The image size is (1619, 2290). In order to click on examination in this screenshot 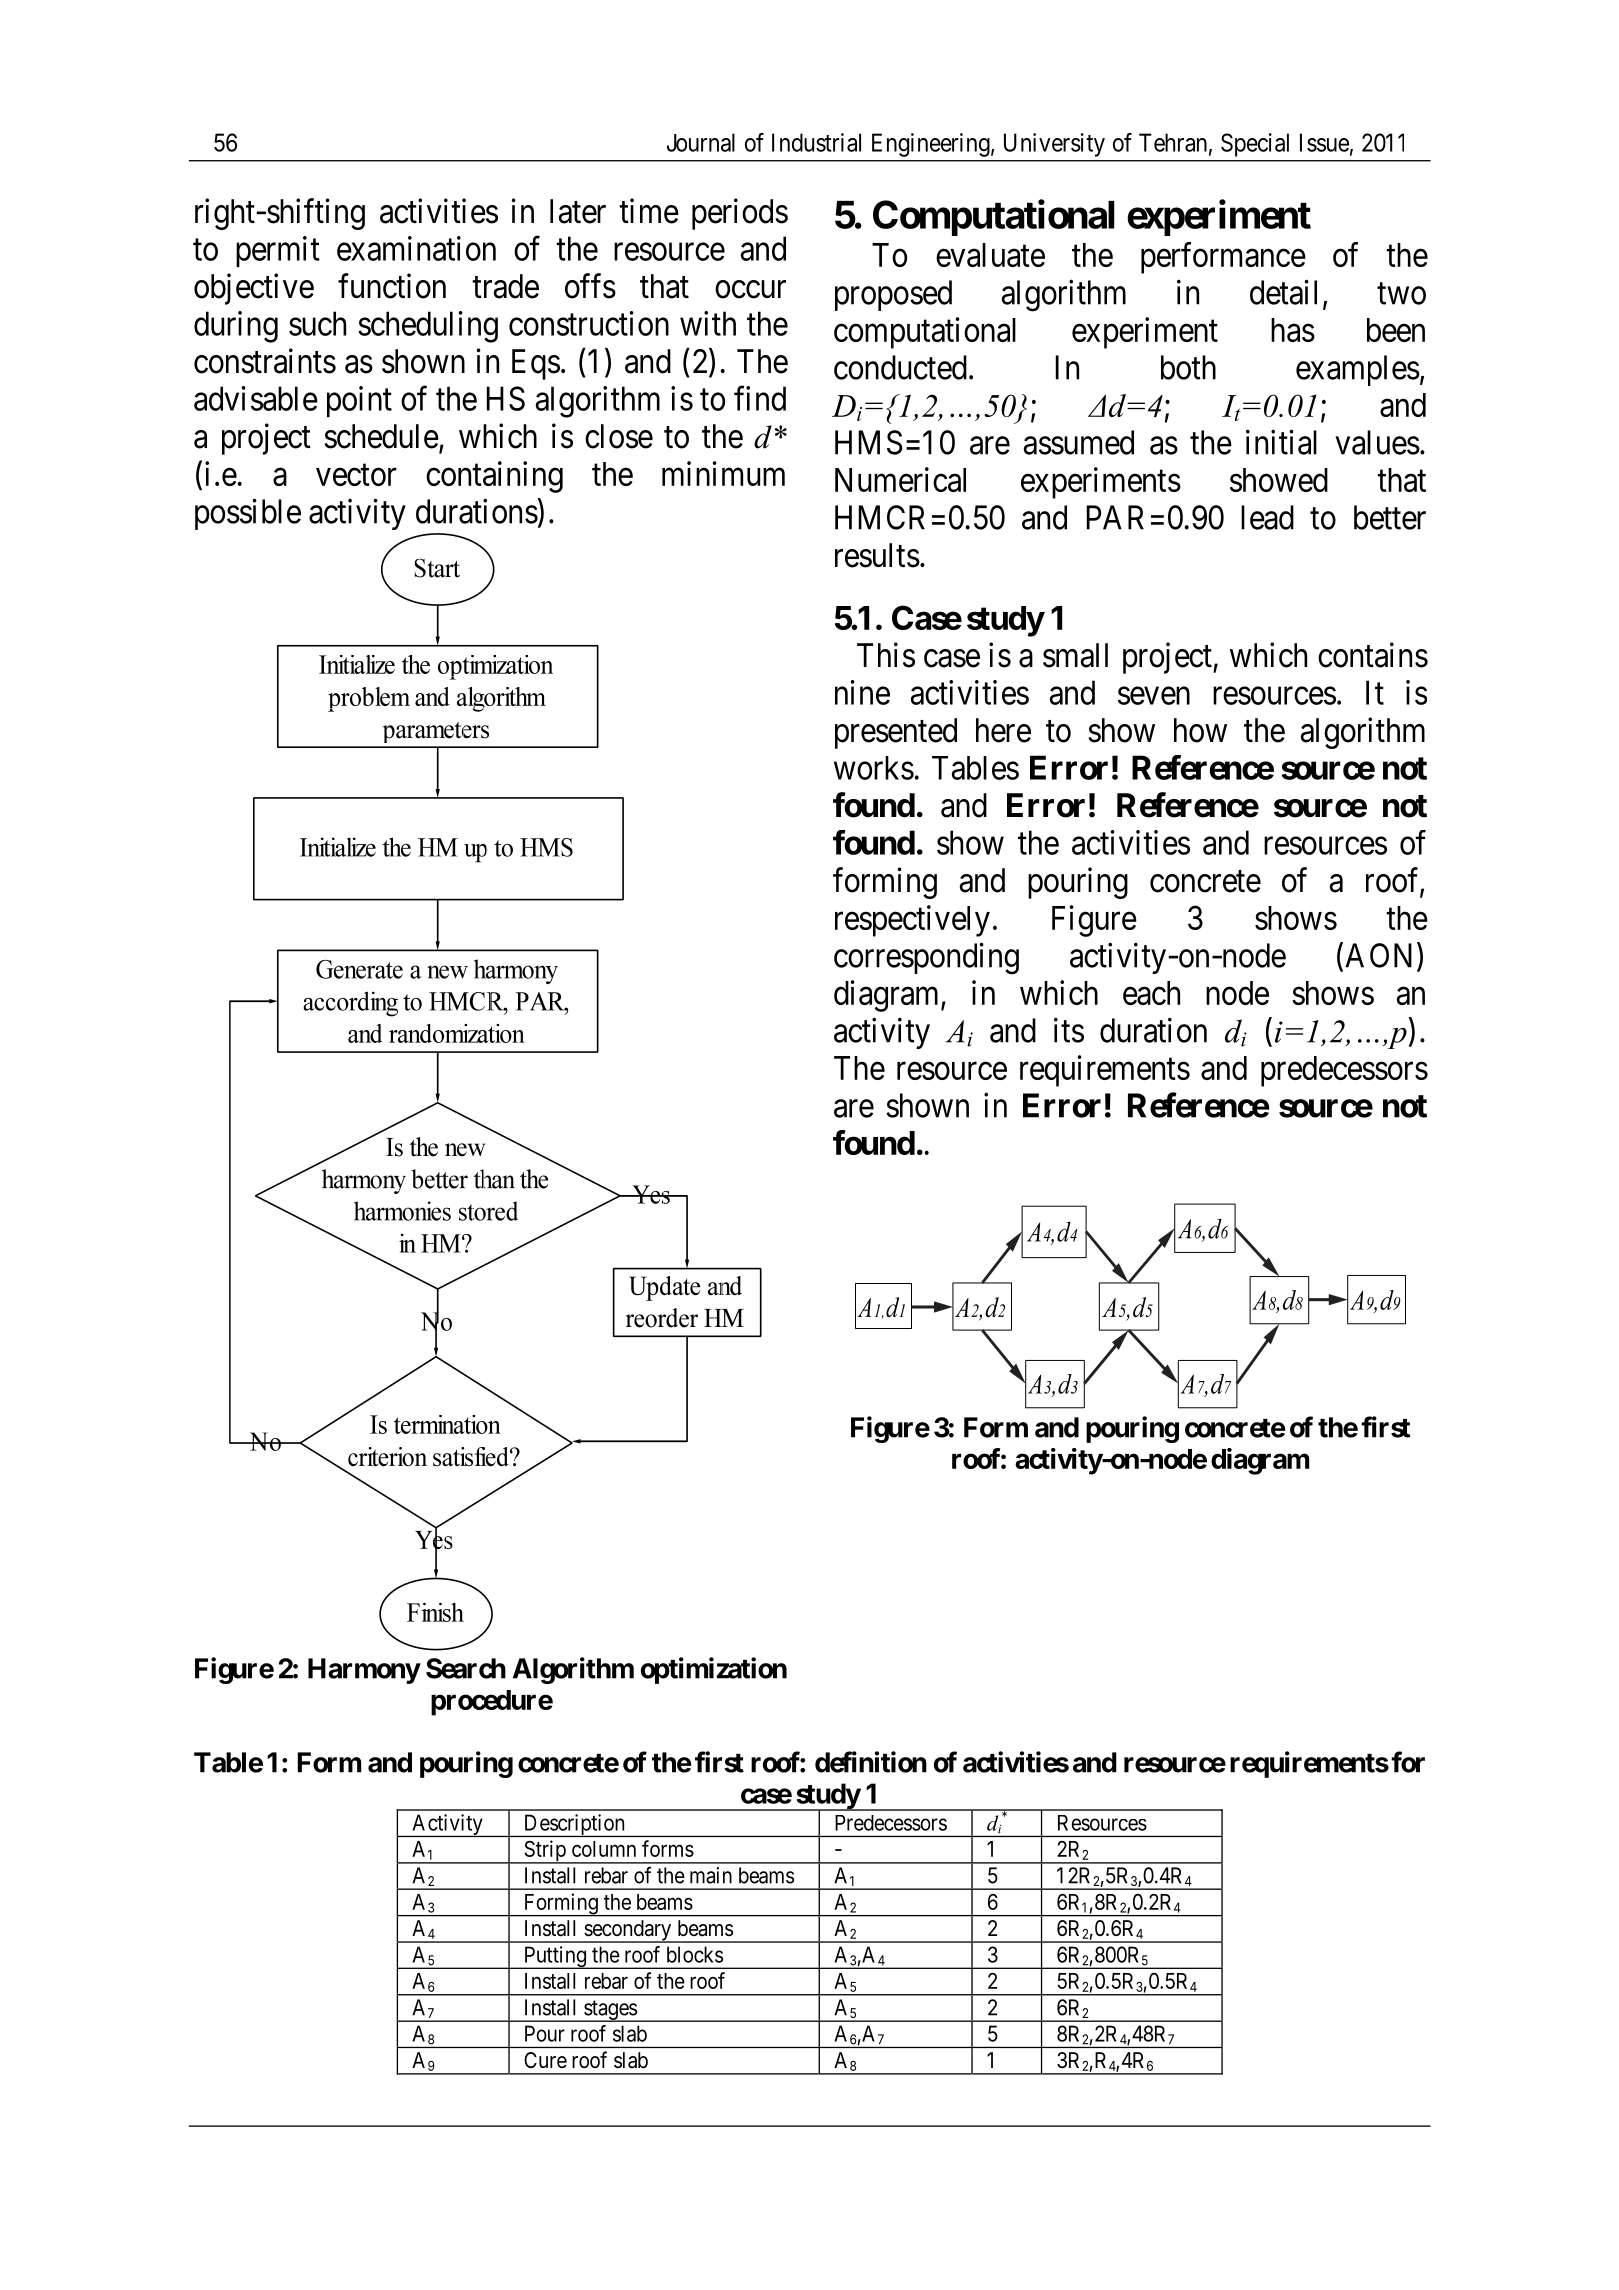, I will do `click(416, 248)`.
